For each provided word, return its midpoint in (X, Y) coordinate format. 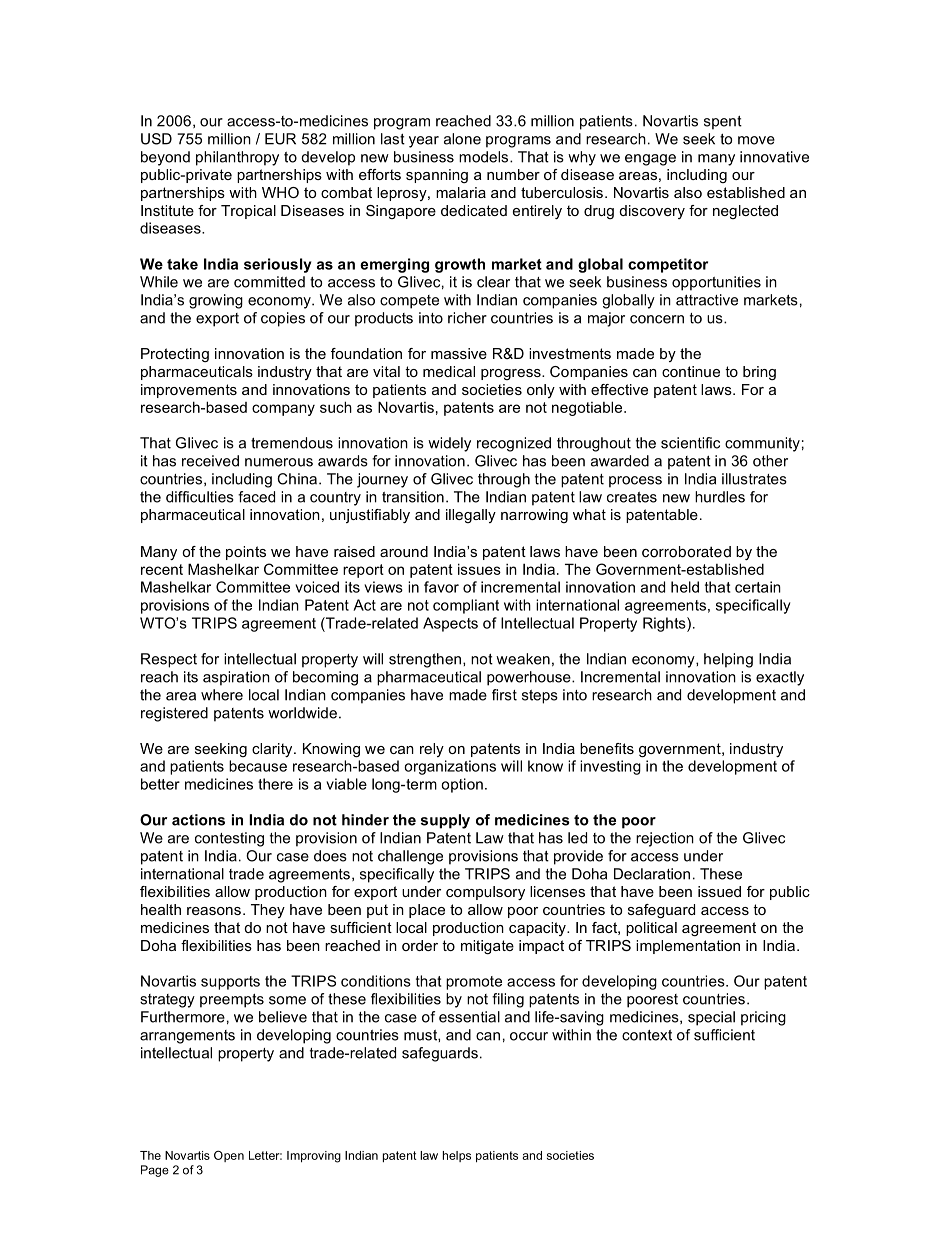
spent (723, 123)
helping (728, 660)
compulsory (485, 893)
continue (691, 371)
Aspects (450, 624)
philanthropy (237, 158)
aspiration (236, 678)
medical (449, 371)
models (485, 157)
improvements (189, 391)
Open (229, 1156)
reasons (214, 911)
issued (719, 891)
